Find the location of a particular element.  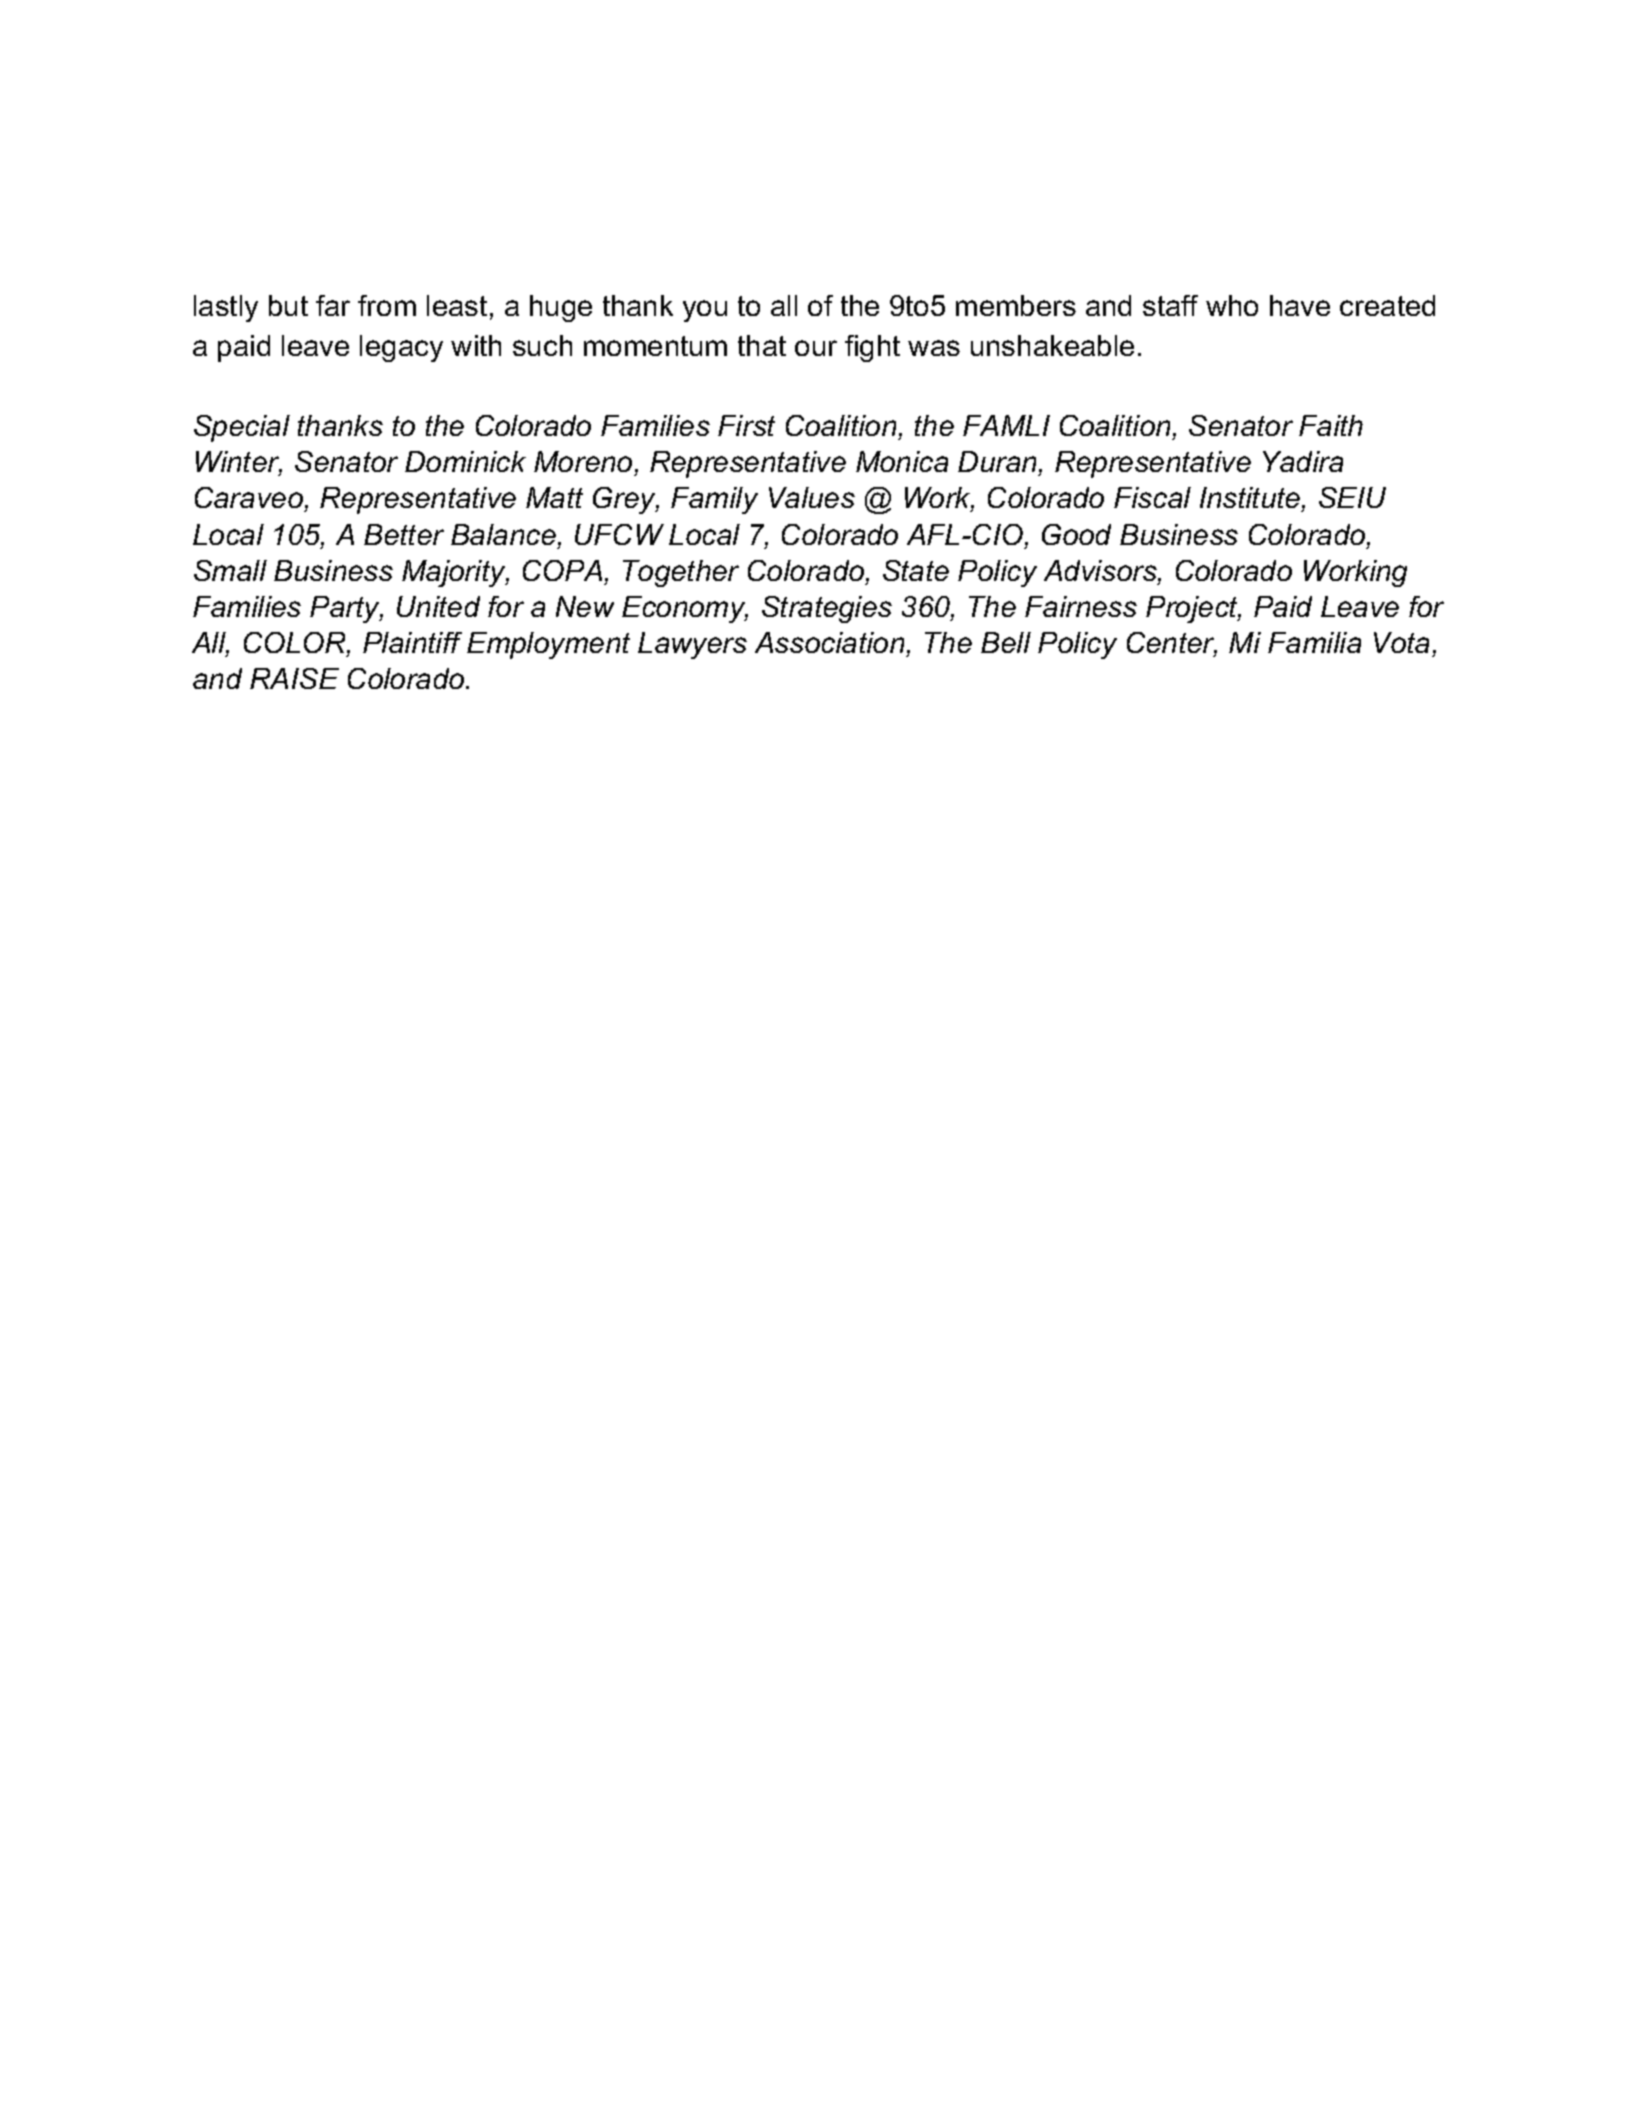

Matt is located at coordinates (554, 497).
